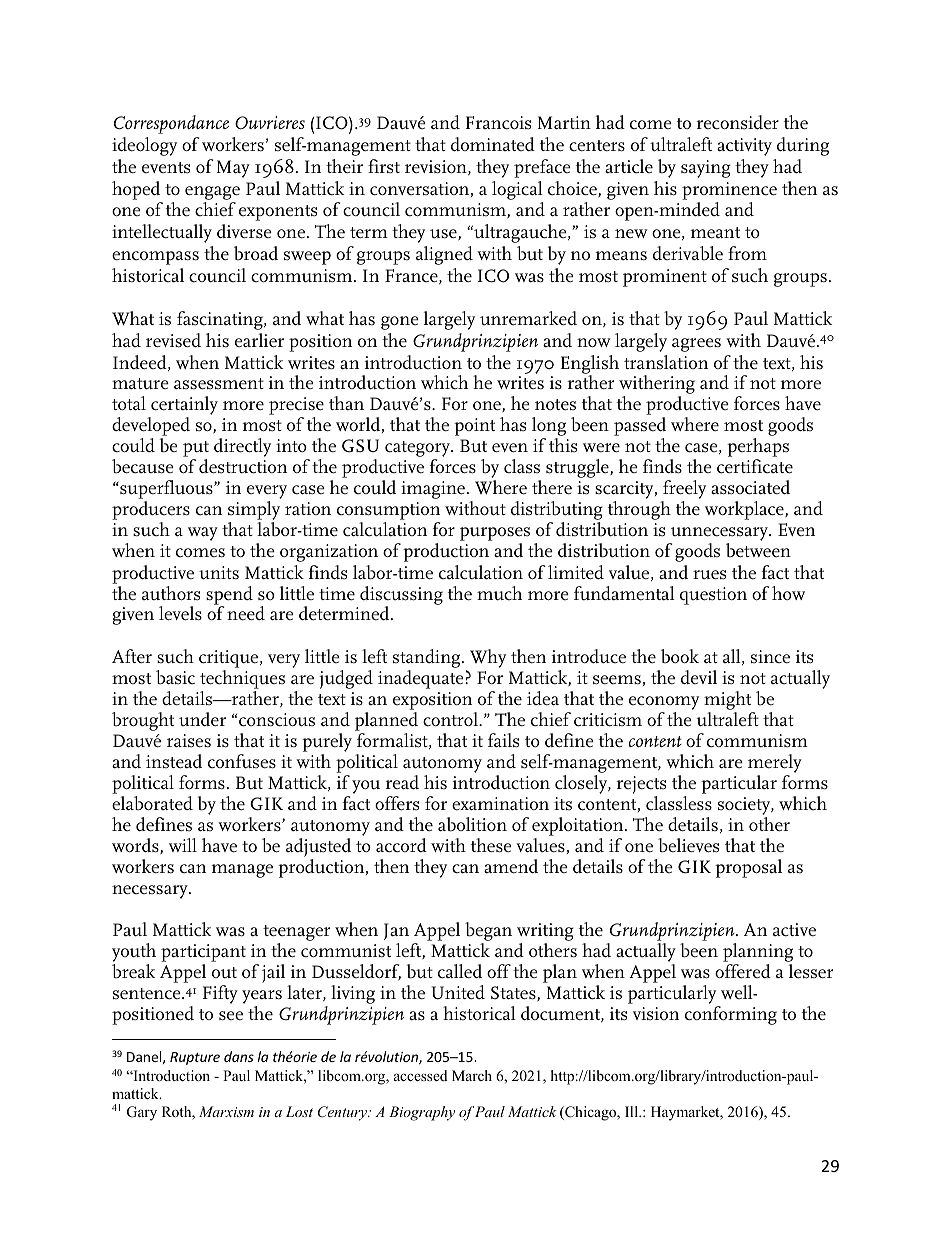 This image has height=1233, width=952. What do you see at coordinates (183, 845) in the image?
I see `will` at bounding box center [183, 845].
